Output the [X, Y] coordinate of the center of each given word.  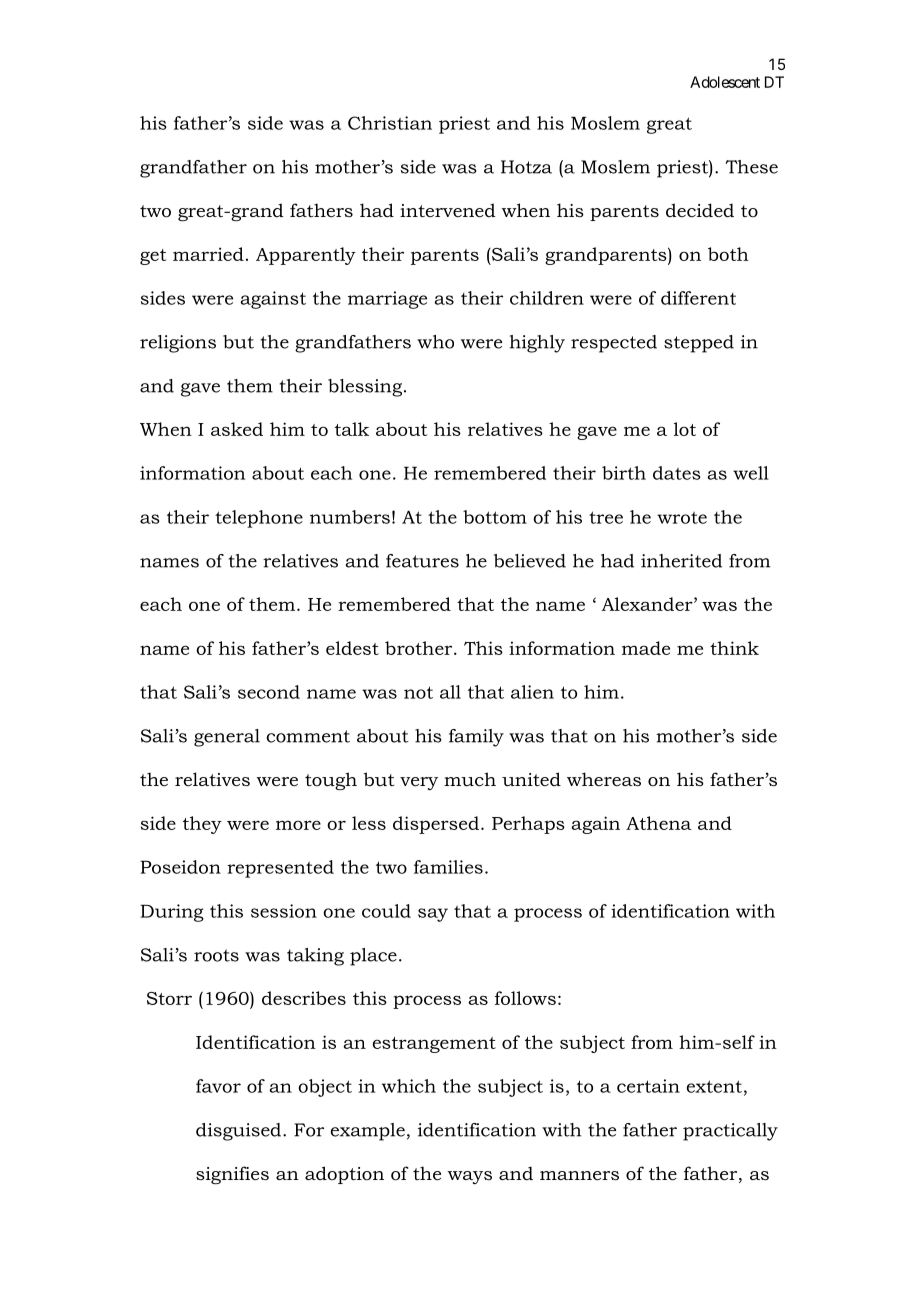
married [208, 254]
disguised [240, 1132]
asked [237, 429]
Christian [390, 123]
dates [677, 473]
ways [469, 1177]
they [202, 825]
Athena [659, 823]
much [470, 779]
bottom [495, 517]
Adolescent [725, 82]
